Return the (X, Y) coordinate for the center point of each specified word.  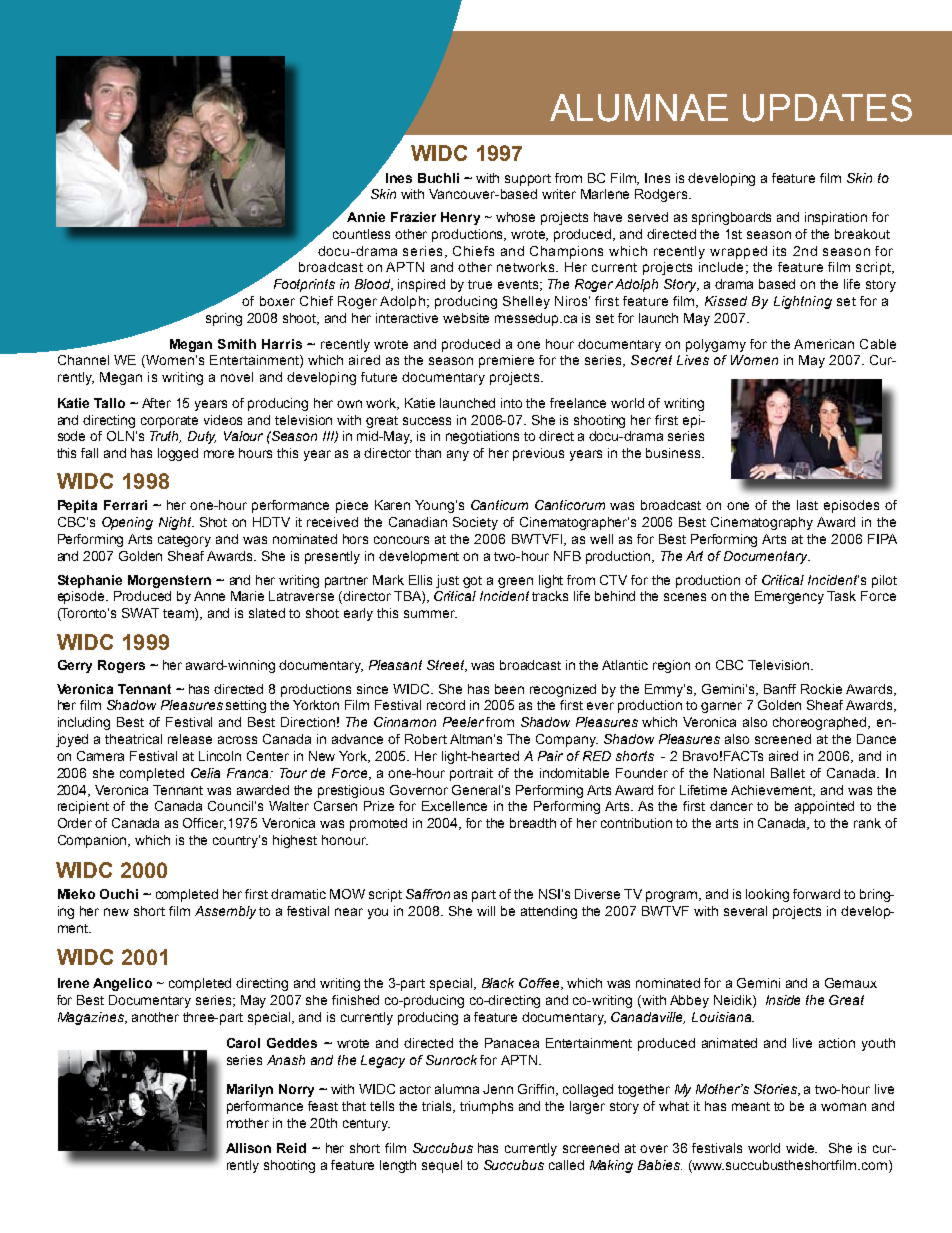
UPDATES (827, 108)
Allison (248, 1148)
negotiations (482, 437)
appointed (824, 807)
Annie (366, 217)
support (528, 180)
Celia (205, 773)
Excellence (454, 806)
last (807, 505)
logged (178, 454)
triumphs (486, 1107)
